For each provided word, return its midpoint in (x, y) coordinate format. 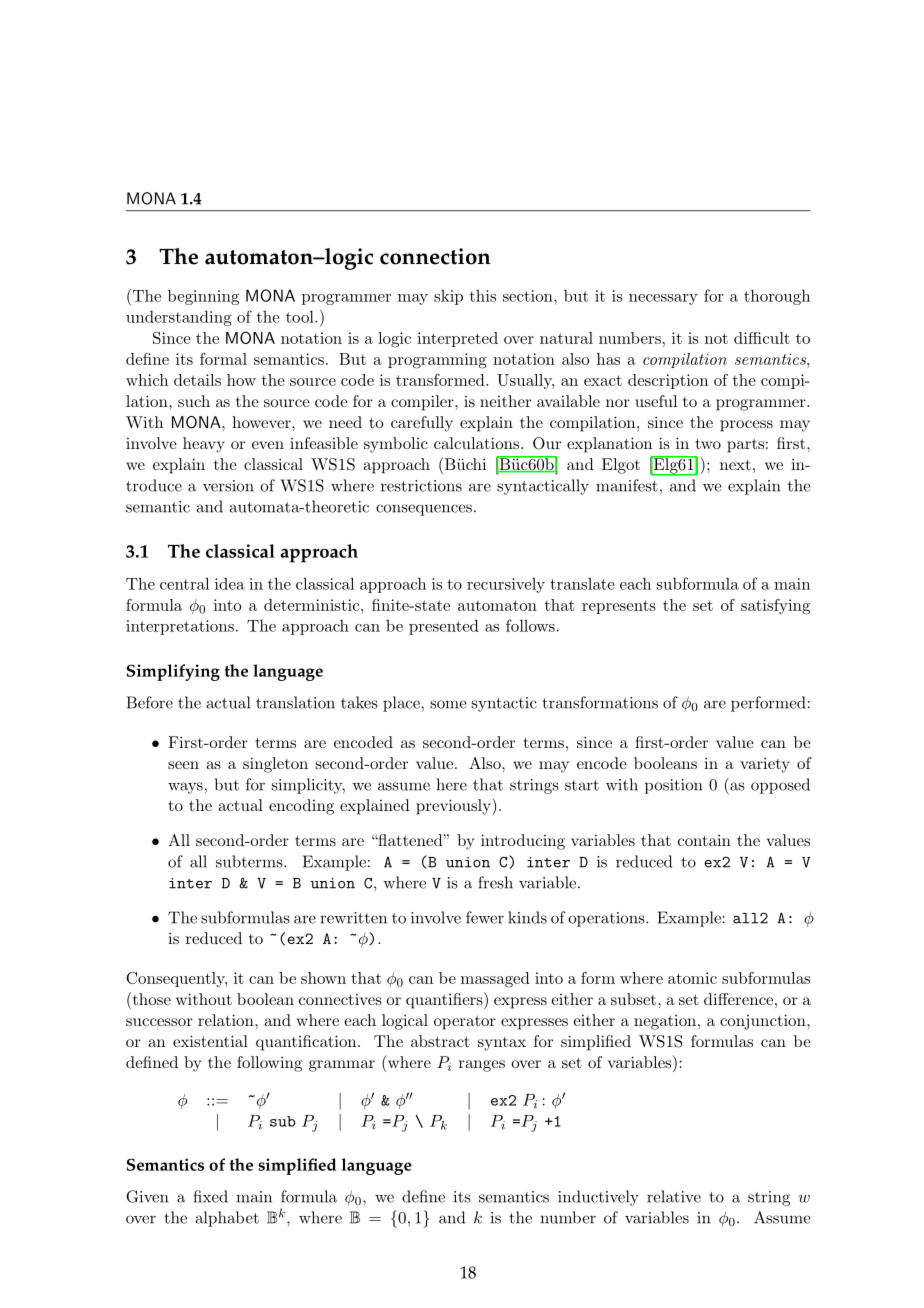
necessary (663, 299)
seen (183, 765)
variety (765, 765)
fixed (210, 1196)
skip (448, 297)
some (448, 704)
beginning (203, 297)
